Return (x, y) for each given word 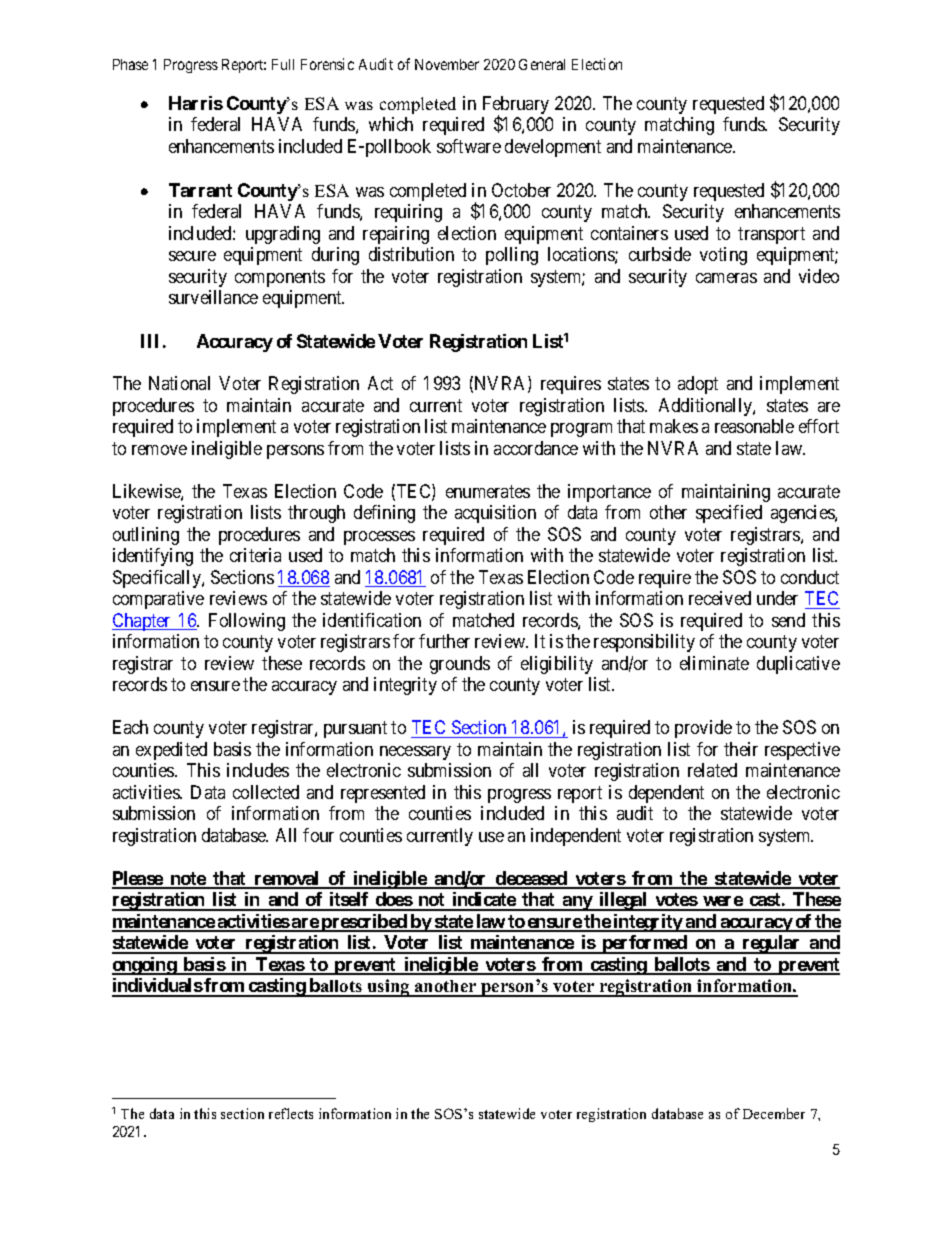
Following (247, 622)
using (389, 988)
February (516, 106)
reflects (291, 1113)
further (444, 641)
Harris (196, 103)
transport (771, 235)
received (720, 598)
